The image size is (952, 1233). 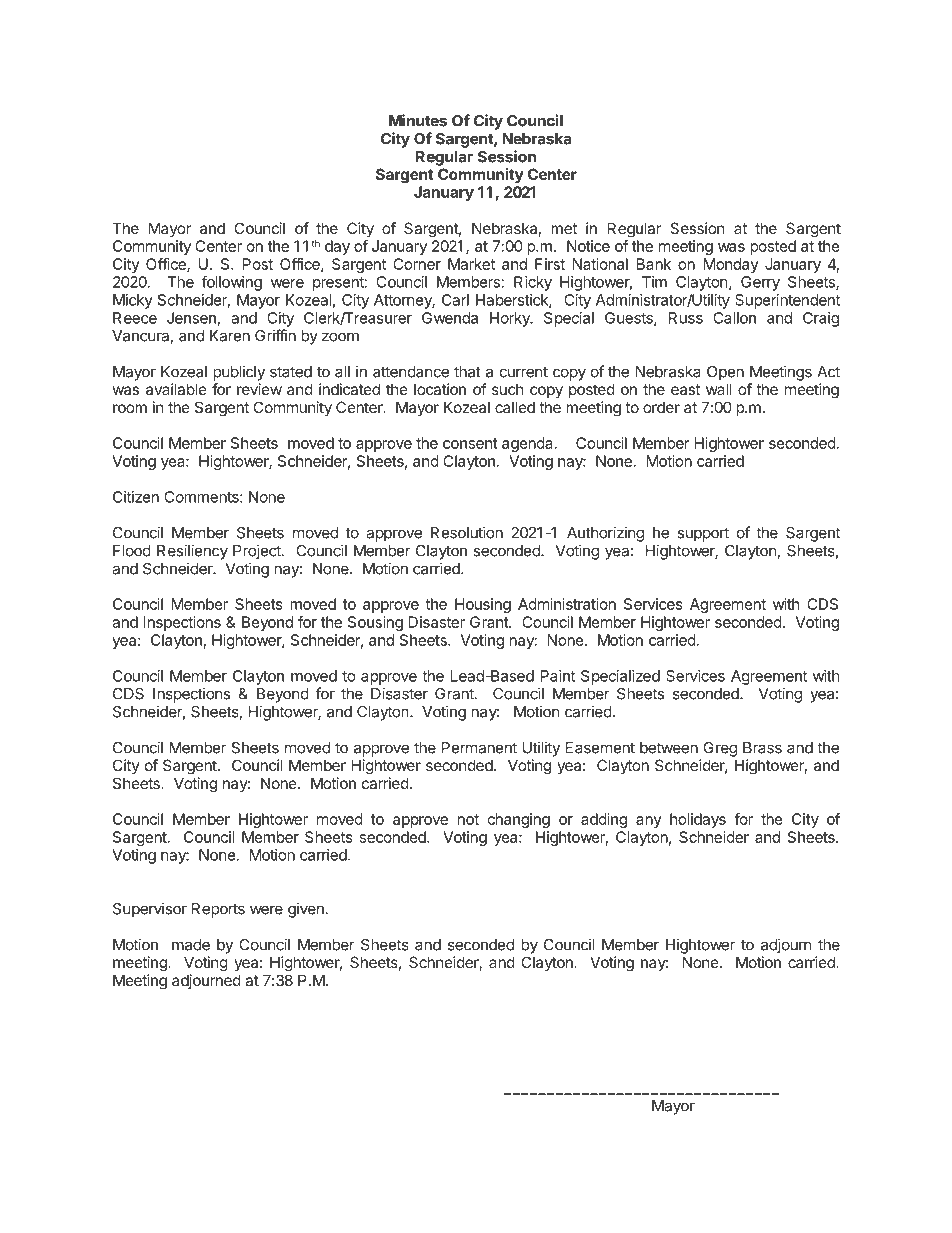 I want to click on Monday, so click(x=731, y=265).
